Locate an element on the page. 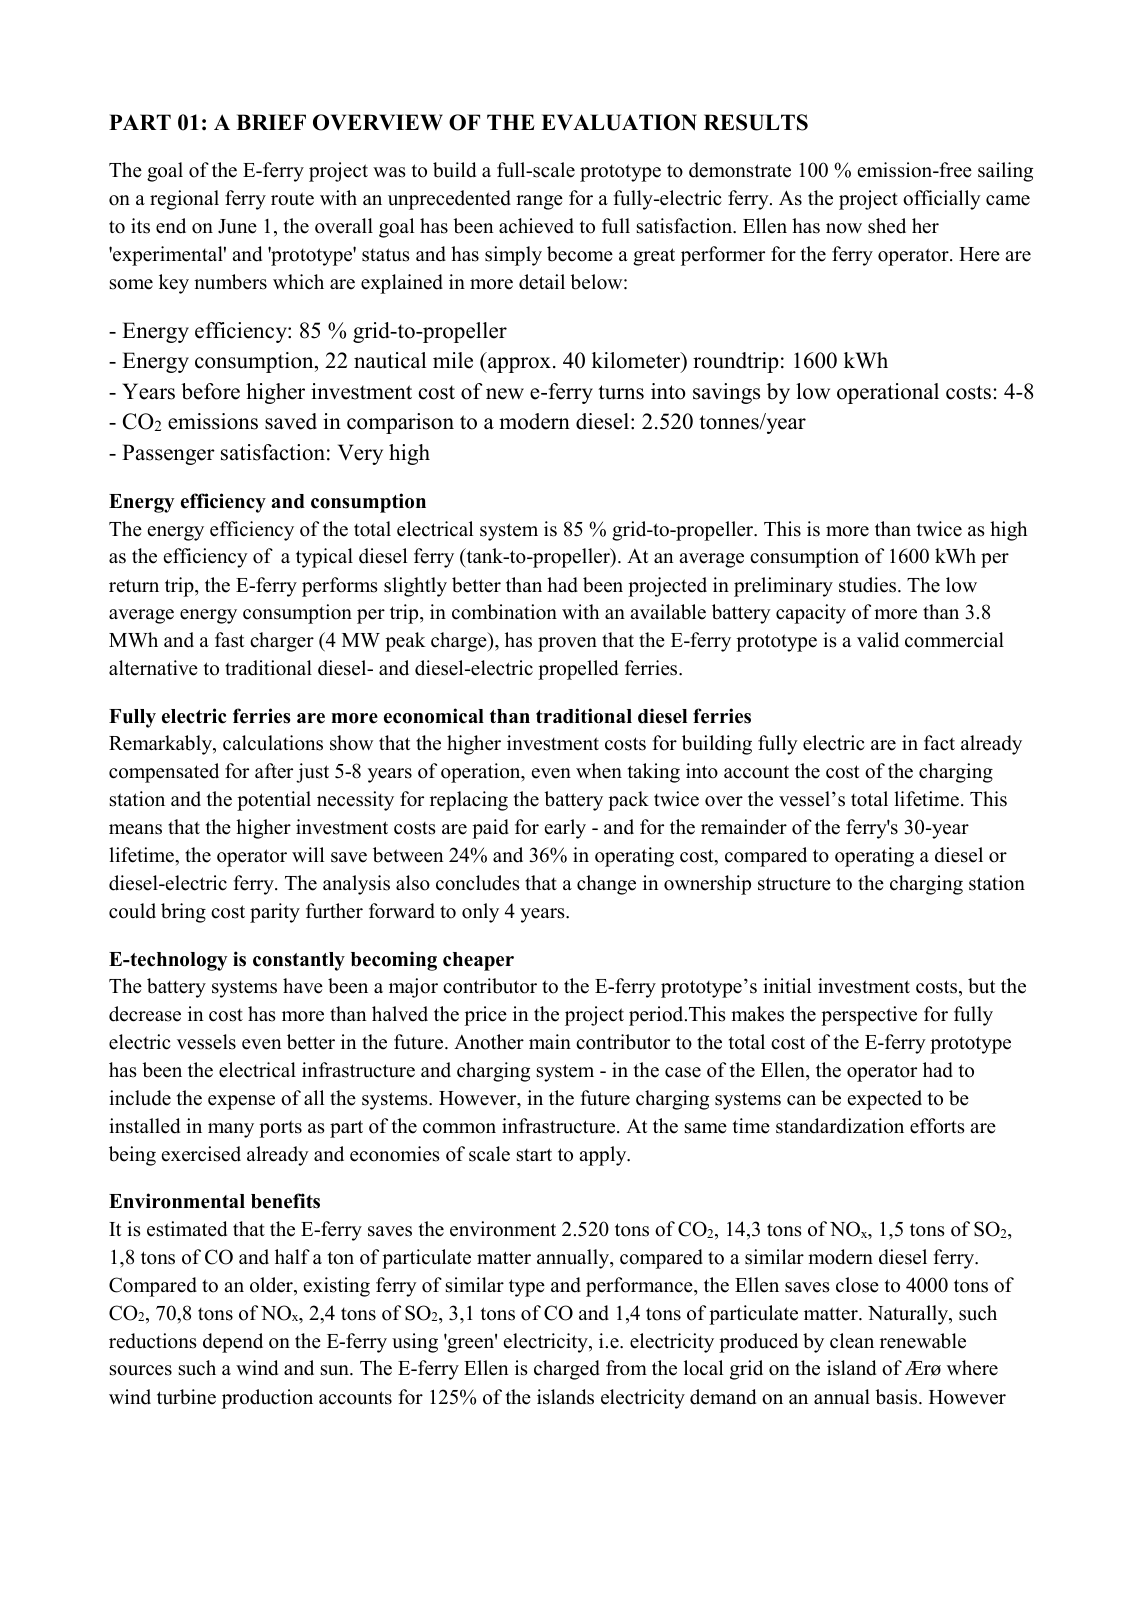  valid is located at coordinates (878, 640).
